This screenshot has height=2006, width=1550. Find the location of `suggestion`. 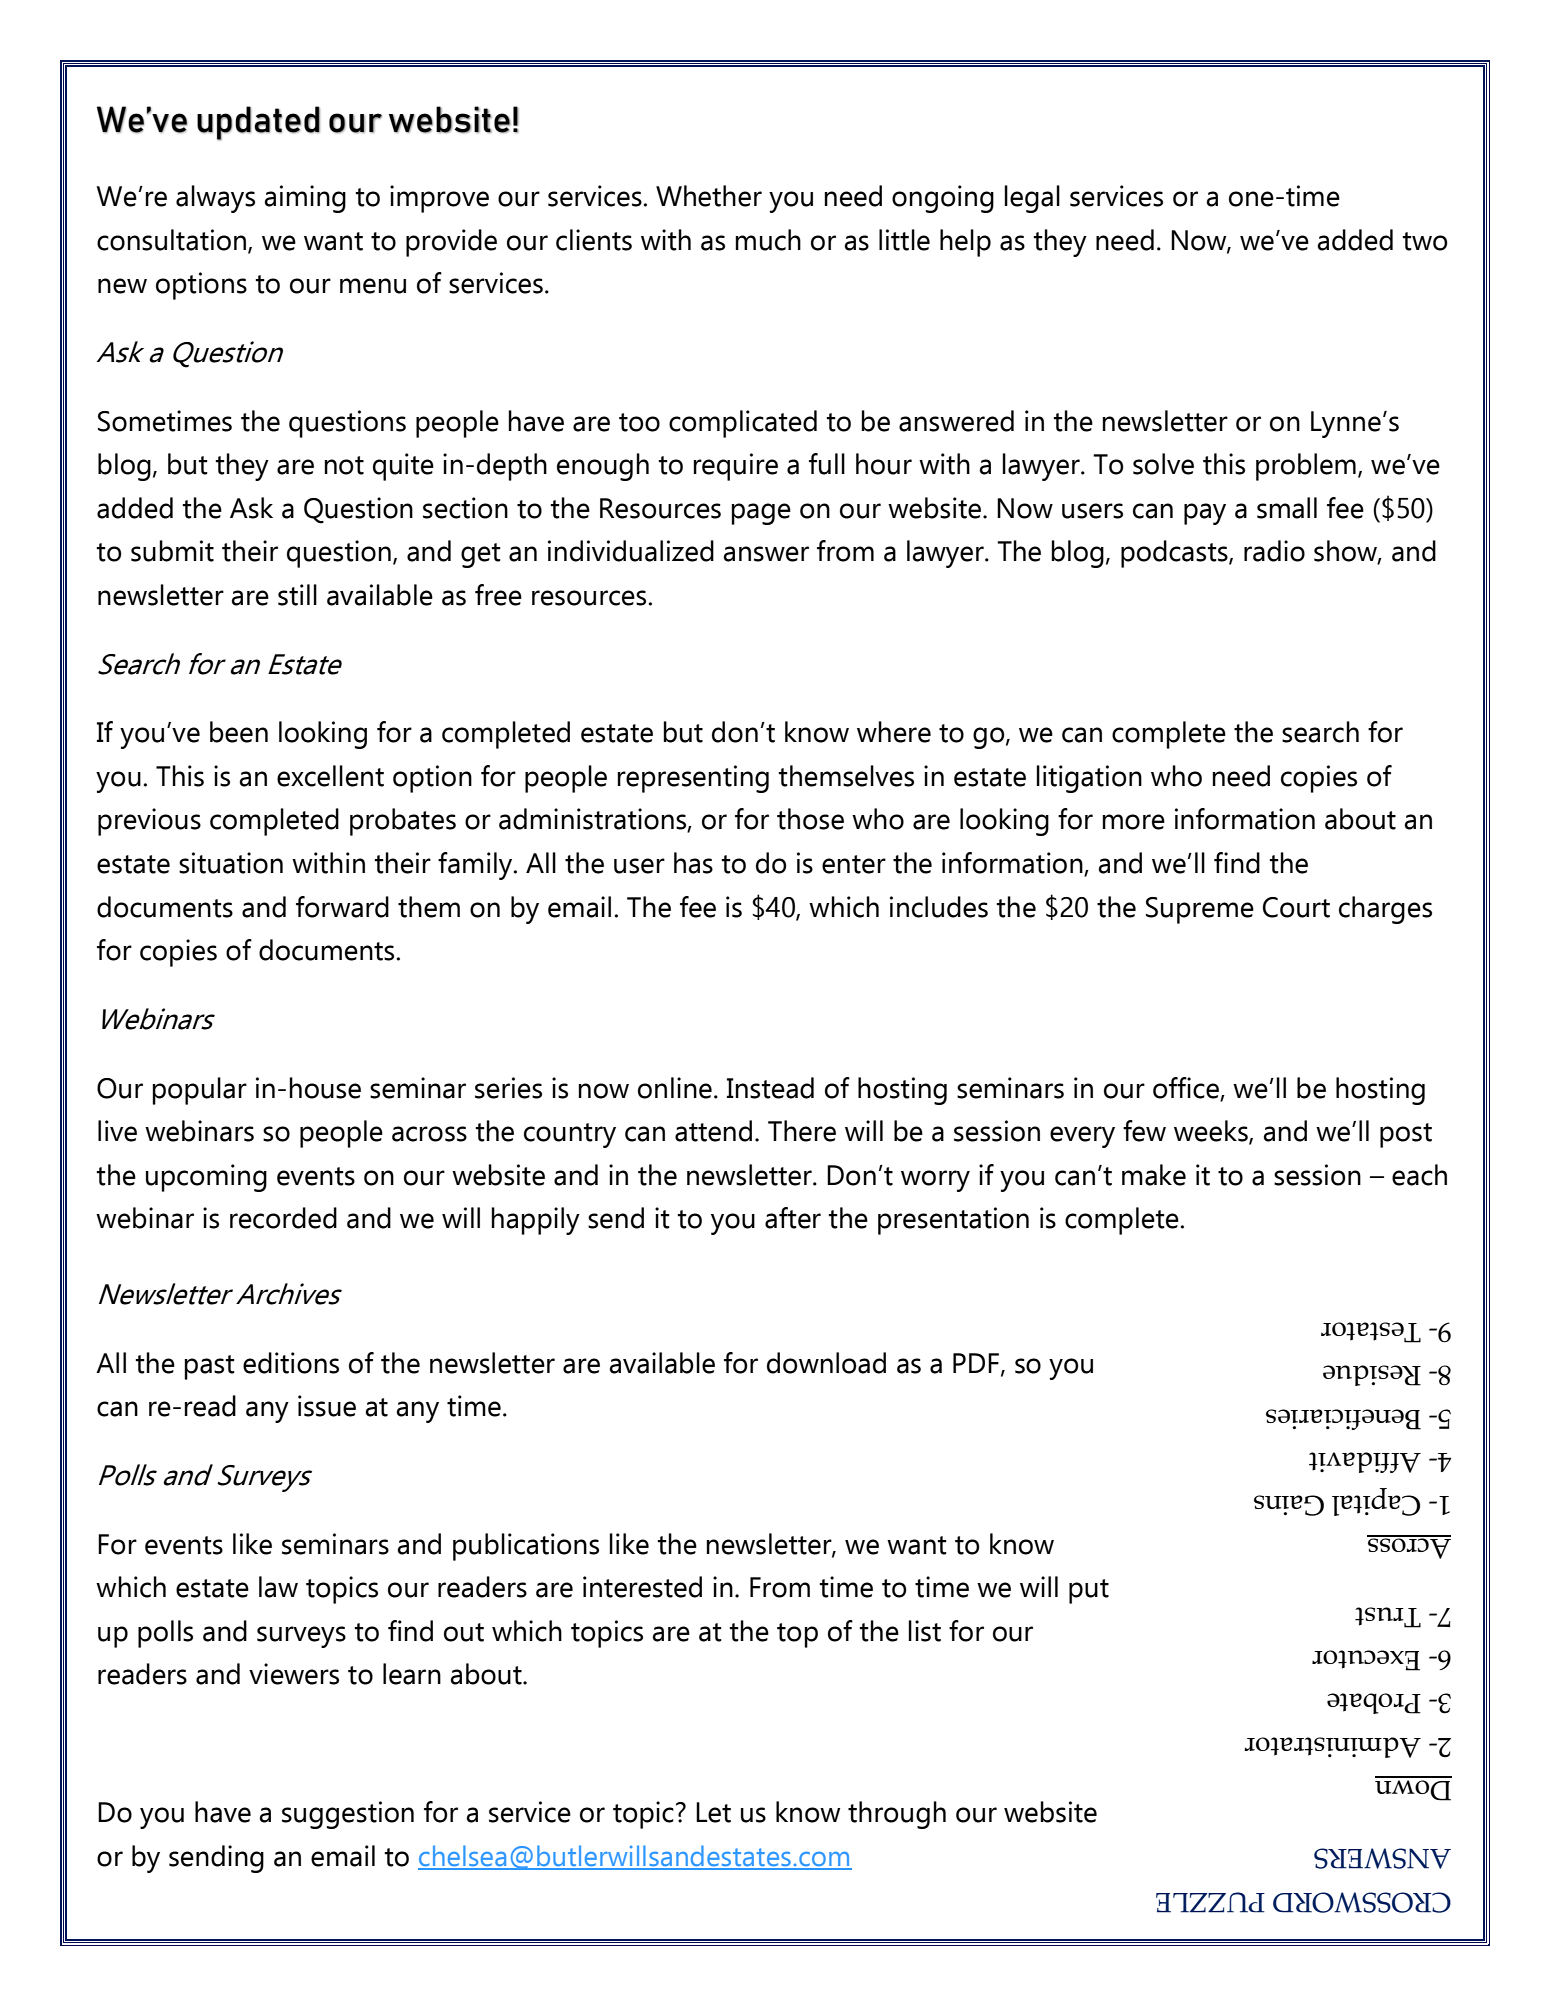

suggestion is located at coordinates (348, 1815).
